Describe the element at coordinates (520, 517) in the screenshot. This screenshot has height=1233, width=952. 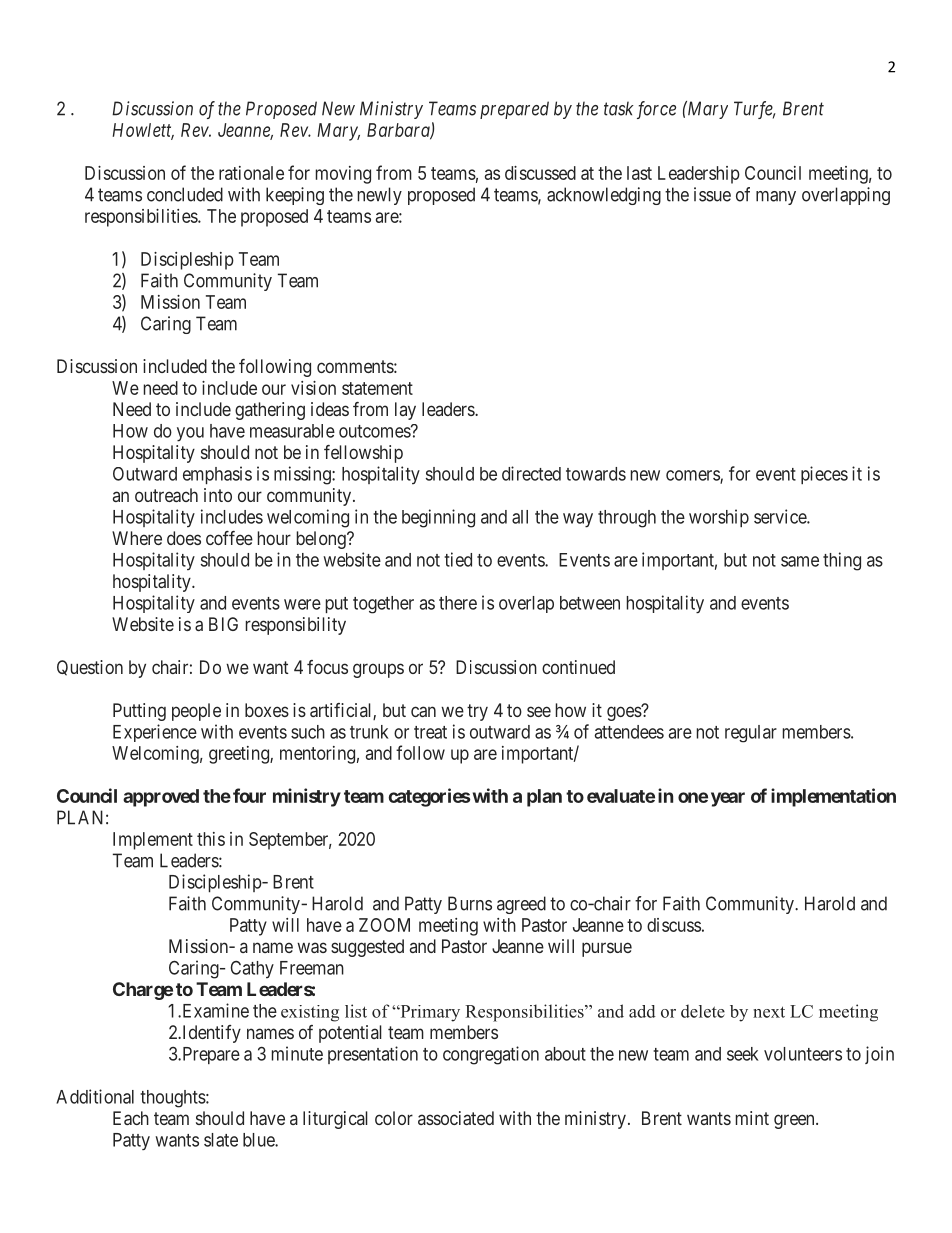
I see `all` at that location.
